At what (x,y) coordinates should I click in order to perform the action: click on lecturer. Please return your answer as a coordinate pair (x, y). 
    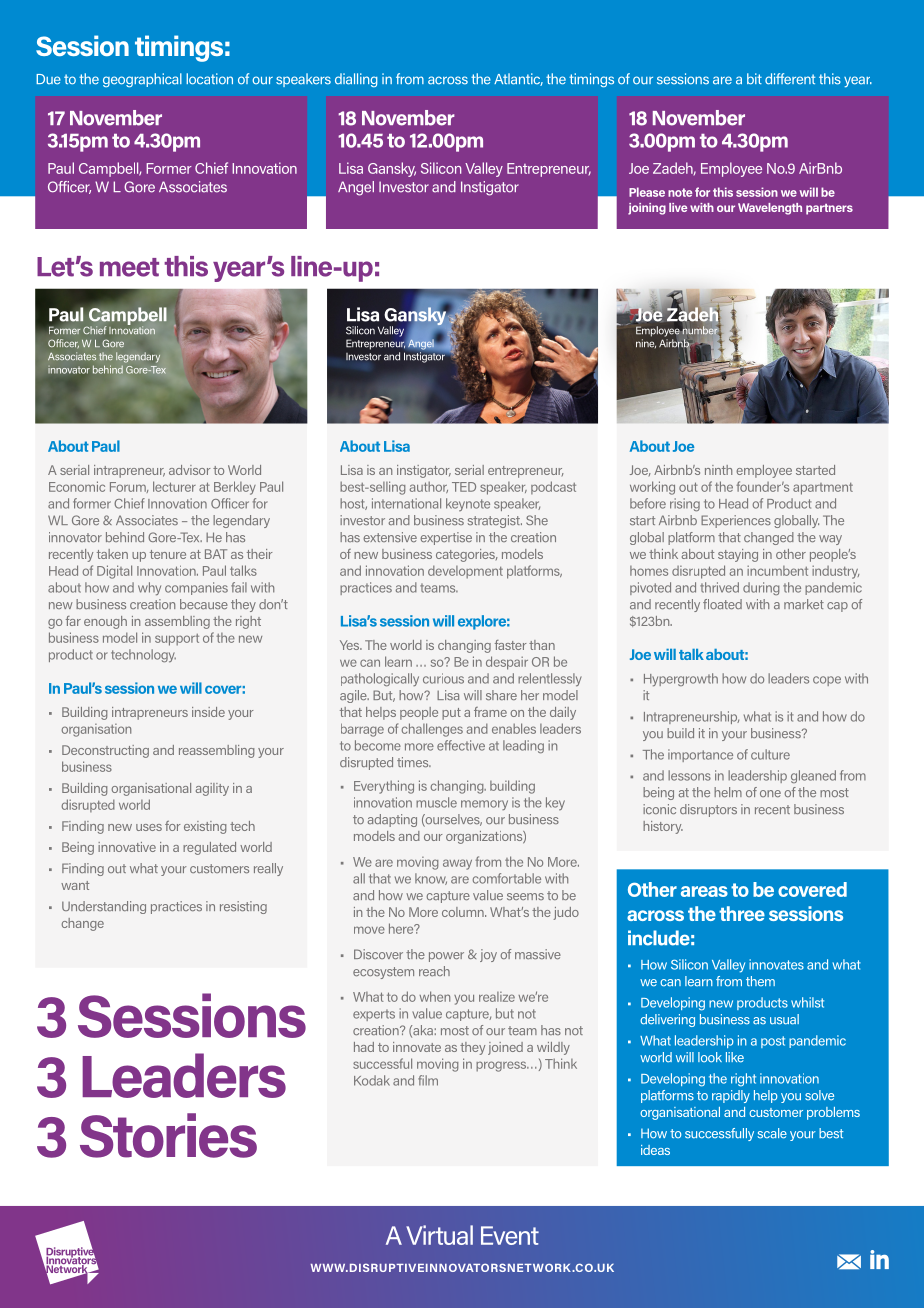
    Looking at the image, I should click on (174, 486).
